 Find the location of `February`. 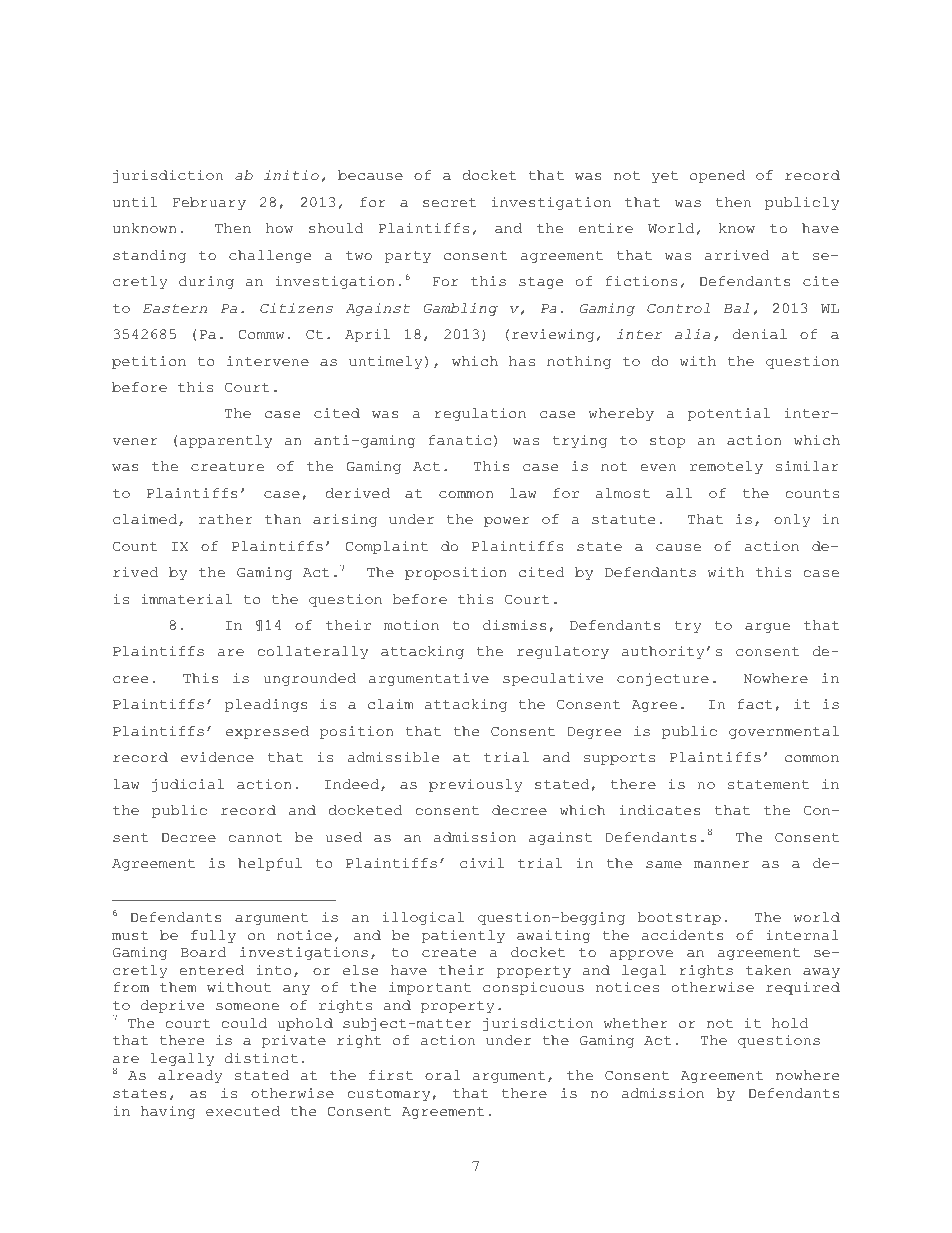

February is located at coordinates (209, 203).
